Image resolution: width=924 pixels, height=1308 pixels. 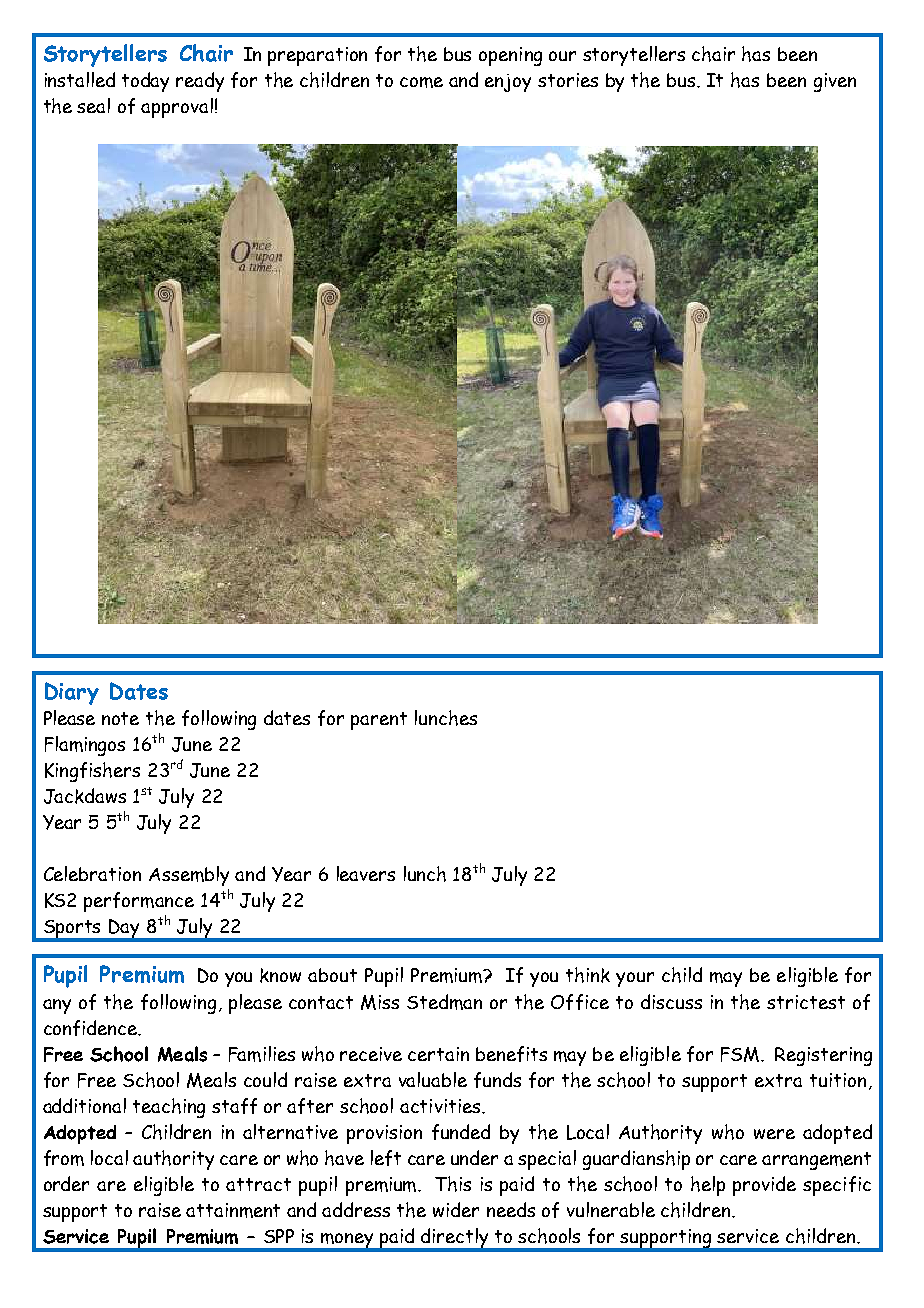 What do you see at coordinates (508, 83) in the screenshot?
I see `enjoy` at bounding box center [508, 83].
